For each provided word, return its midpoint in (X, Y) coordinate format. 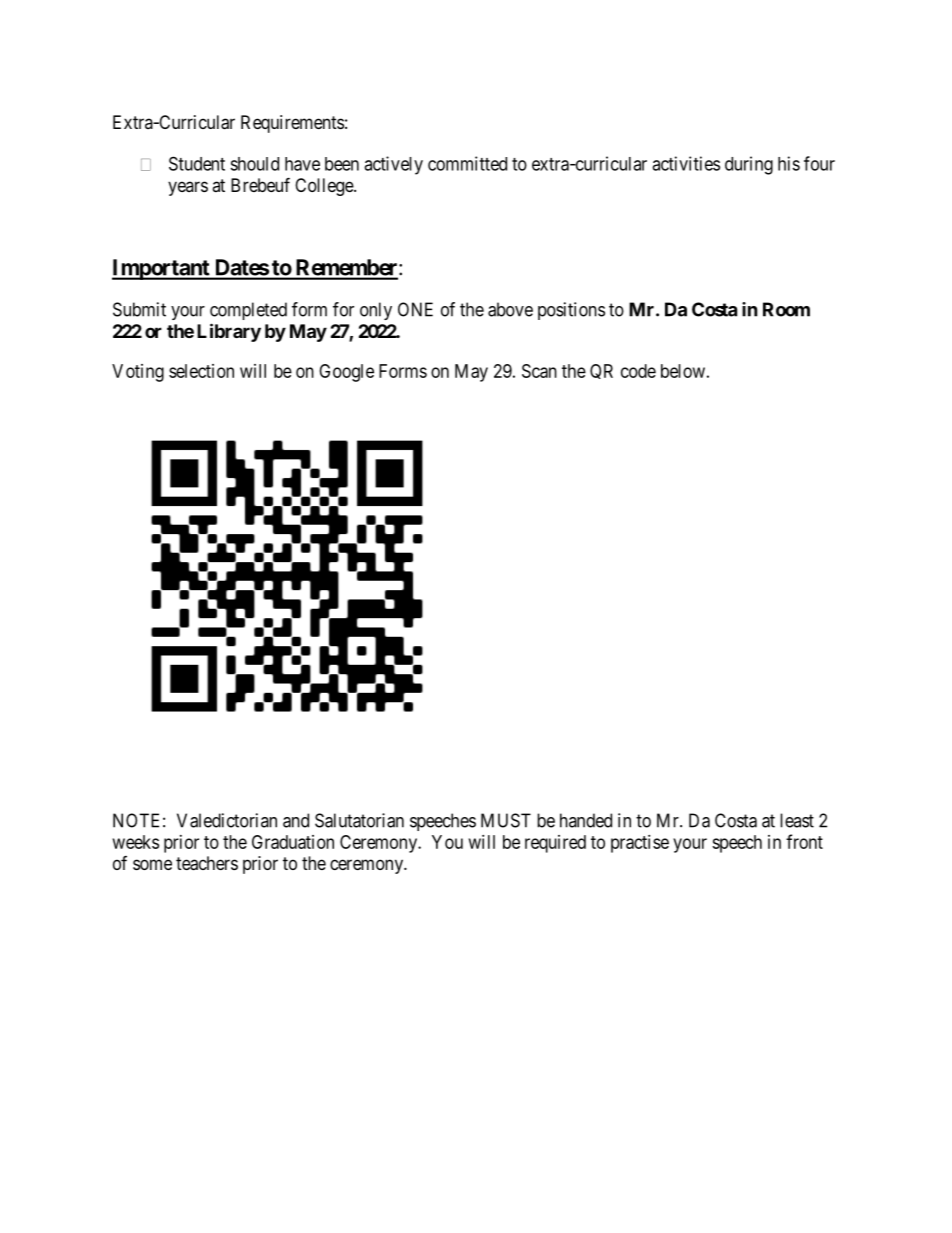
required (555, 844)
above (510, 309)
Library (229, 332)
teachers (207, 863)
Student (197, 163)
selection (201, 371)
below (683, 371)
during (749, 165)
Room (786, 309)
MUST (506, 820)
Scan (539, 371)
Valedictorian (227, 820)
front (804, 841)
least (797, 820)
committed (467, 163)
